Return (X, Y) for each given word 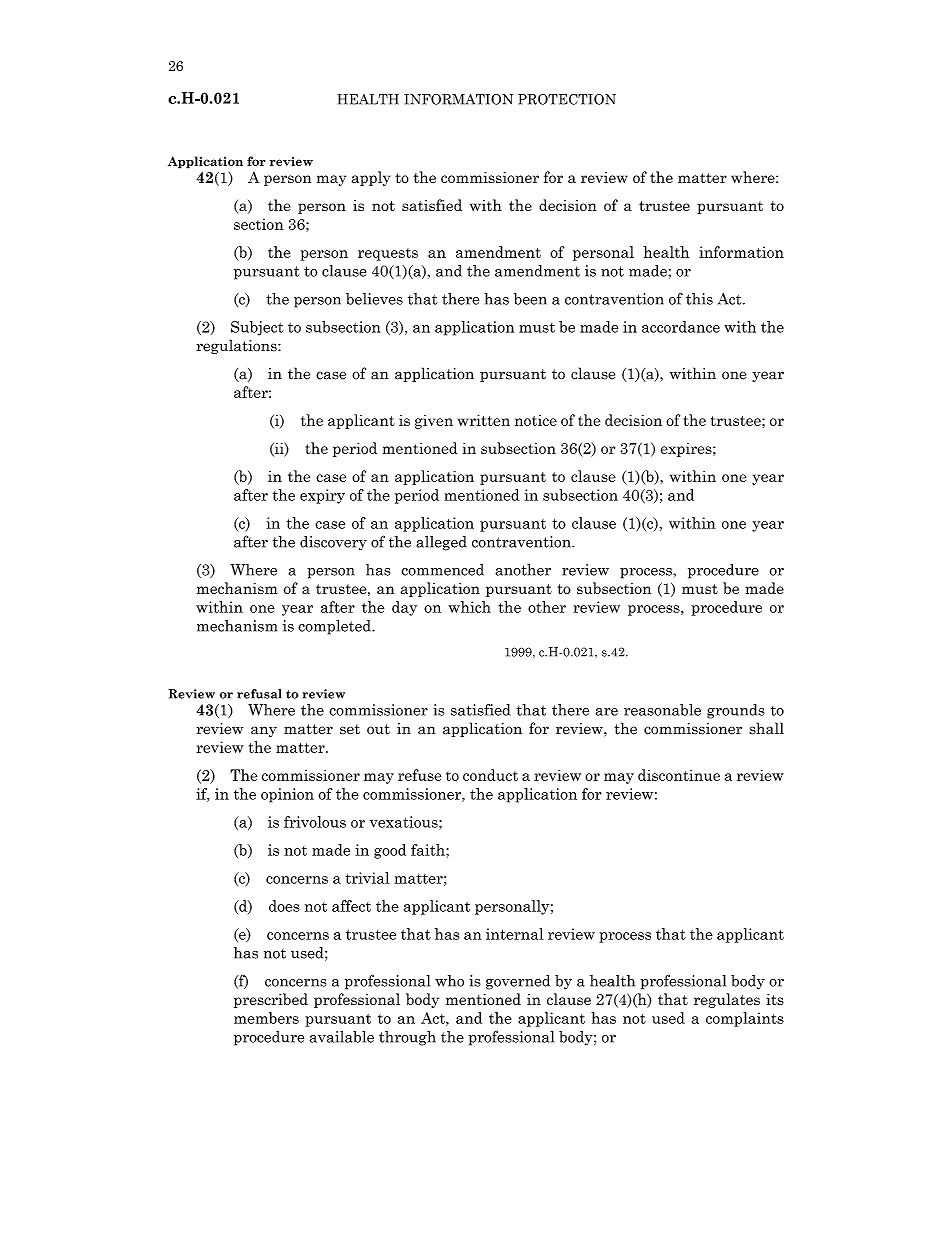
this (699, 299)
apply (371, 178)
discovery (333, 543)
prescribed (271, 1000)
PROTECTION (567, 99)
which (469, 607)
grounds (736, 711)
